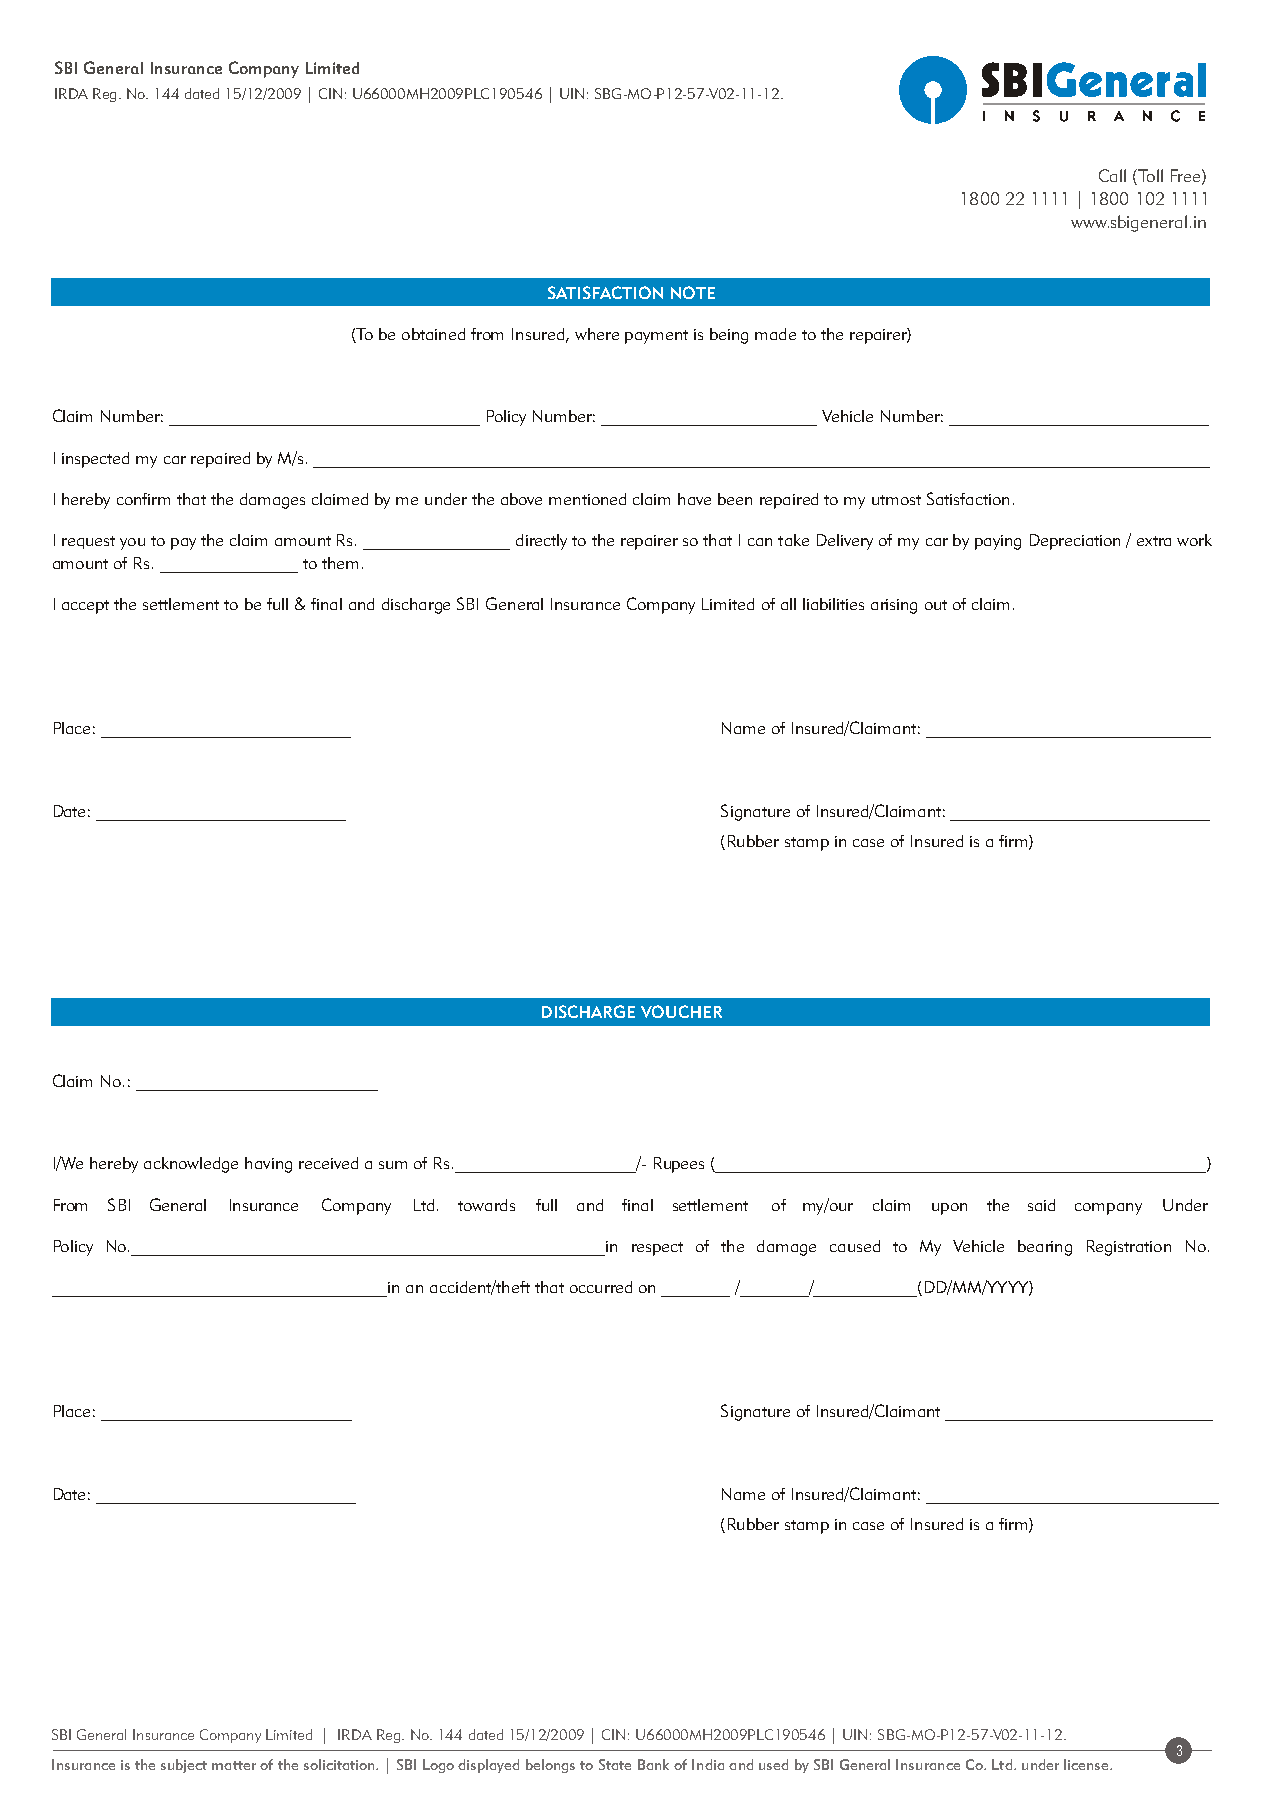 The image size is (1280, 1812). What do you see at coordinates (85, 607) in the screenshot?
I see `accept` at bounding box center [85, 607].
